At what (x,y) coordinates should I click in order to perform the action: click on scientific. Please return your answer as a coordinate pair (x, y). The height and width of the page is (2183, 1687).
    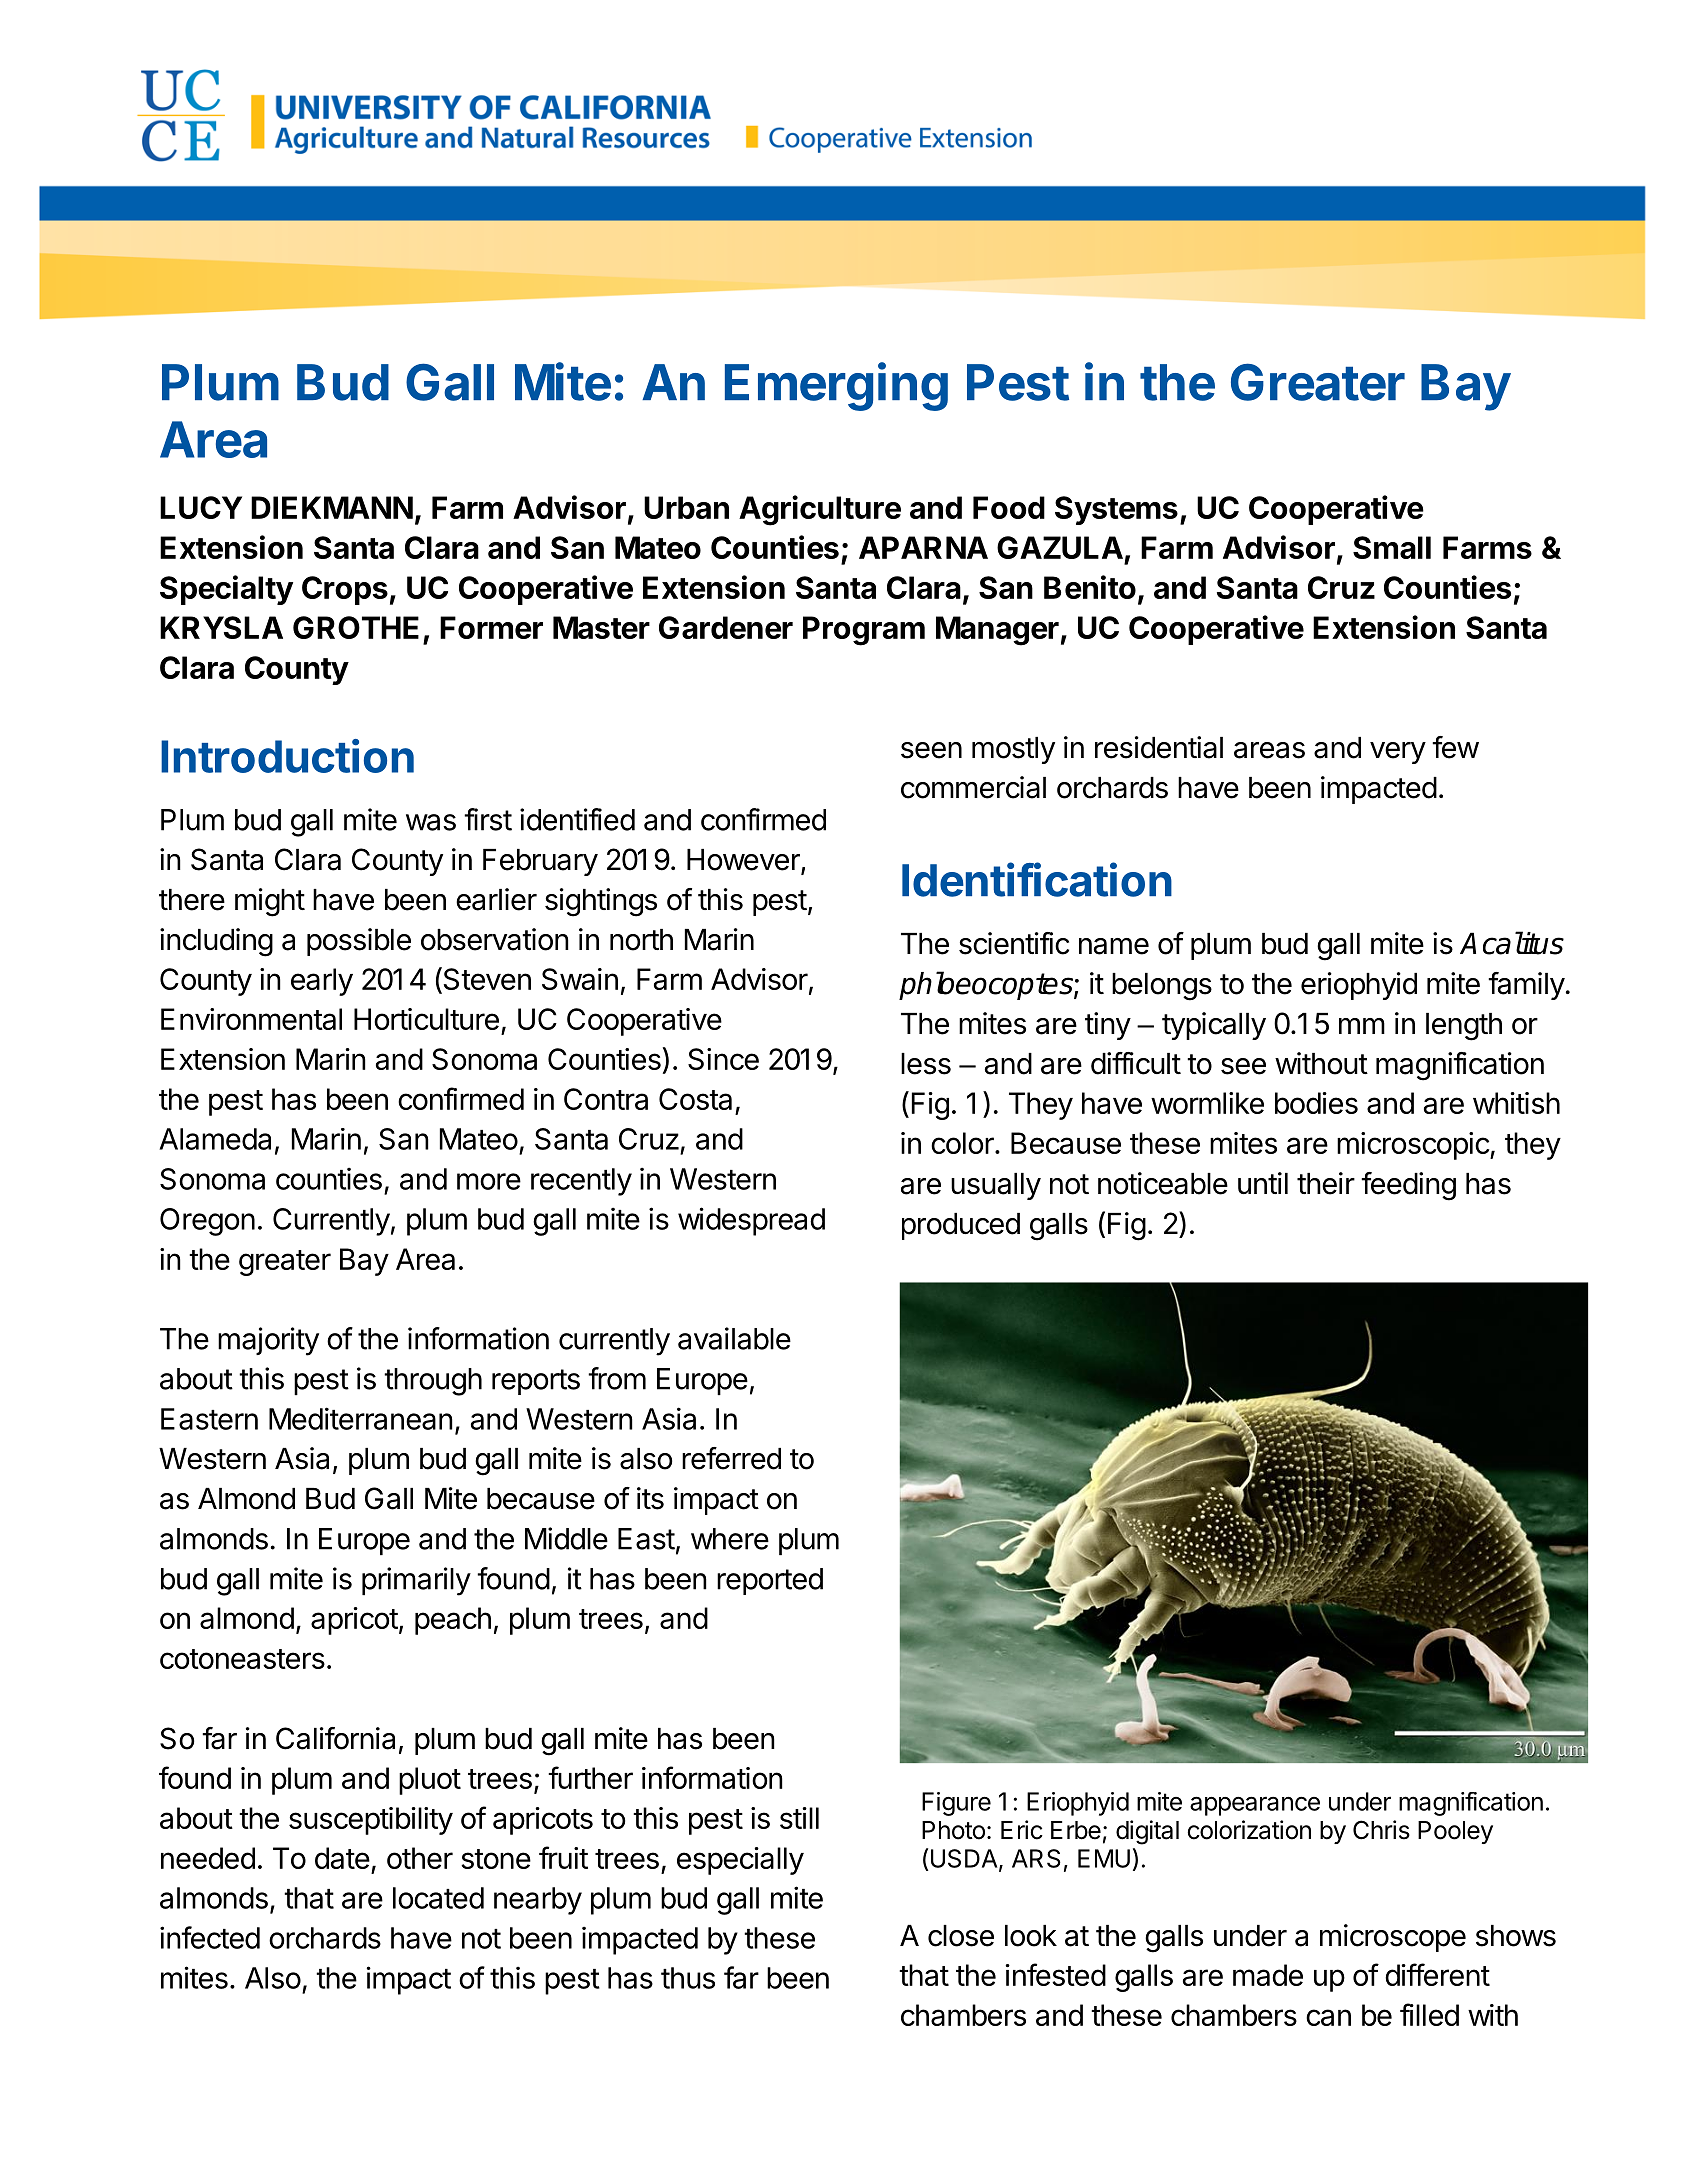
    Looking at the image, I should click on (1014, 943).
